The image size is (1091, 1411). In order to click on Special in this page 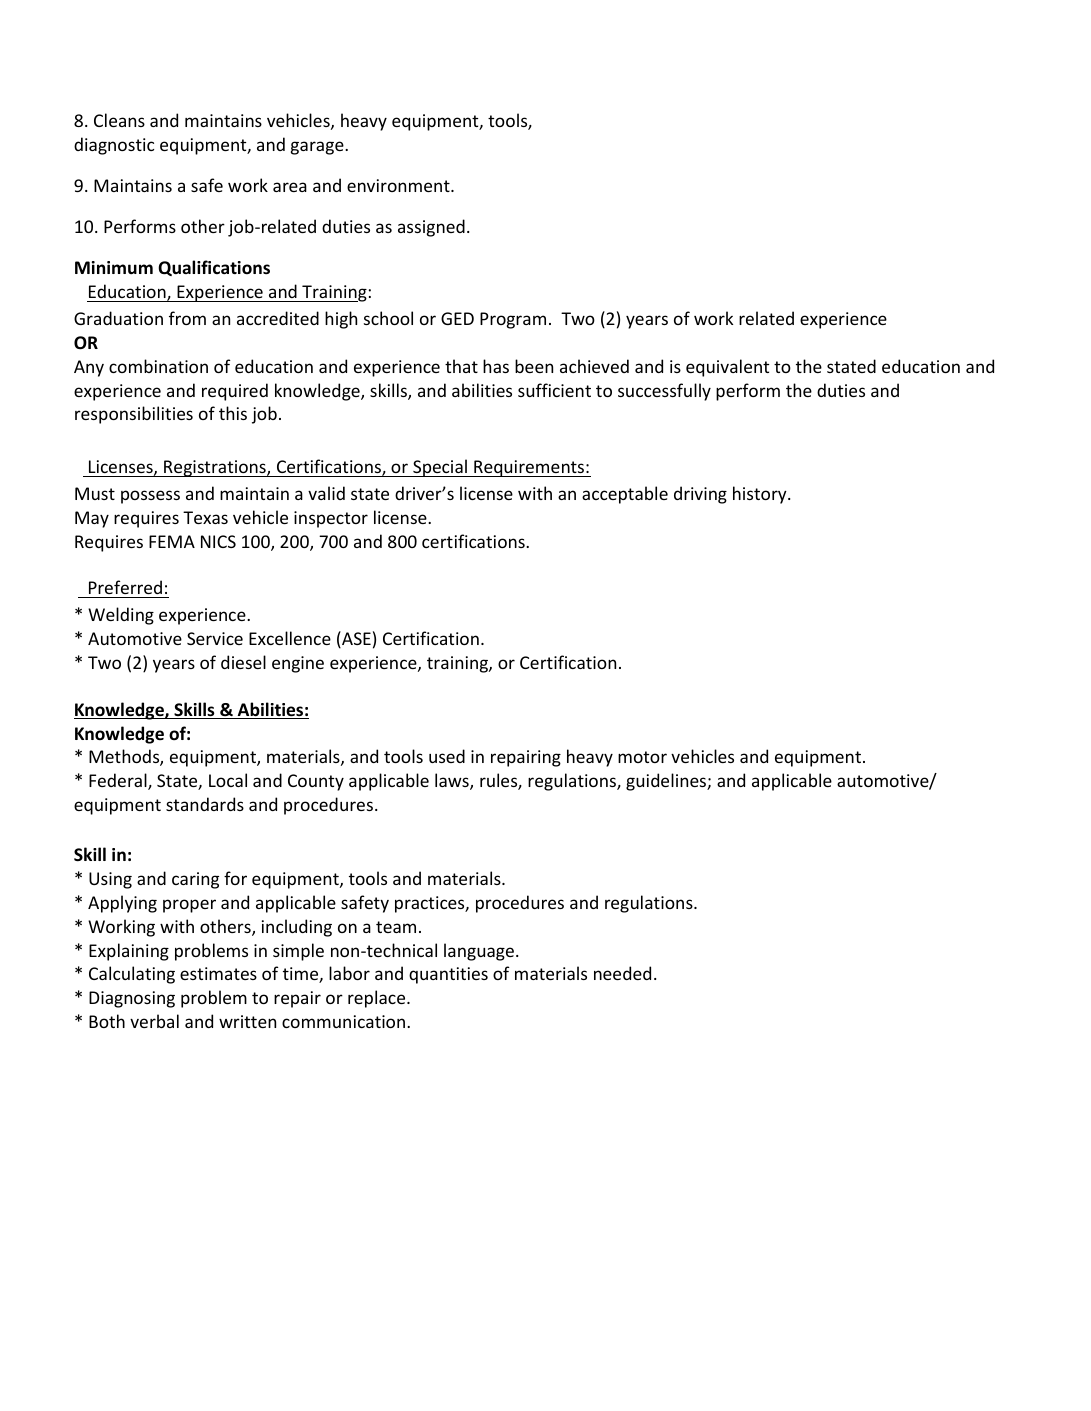, I will do `click(440, 468)`.
